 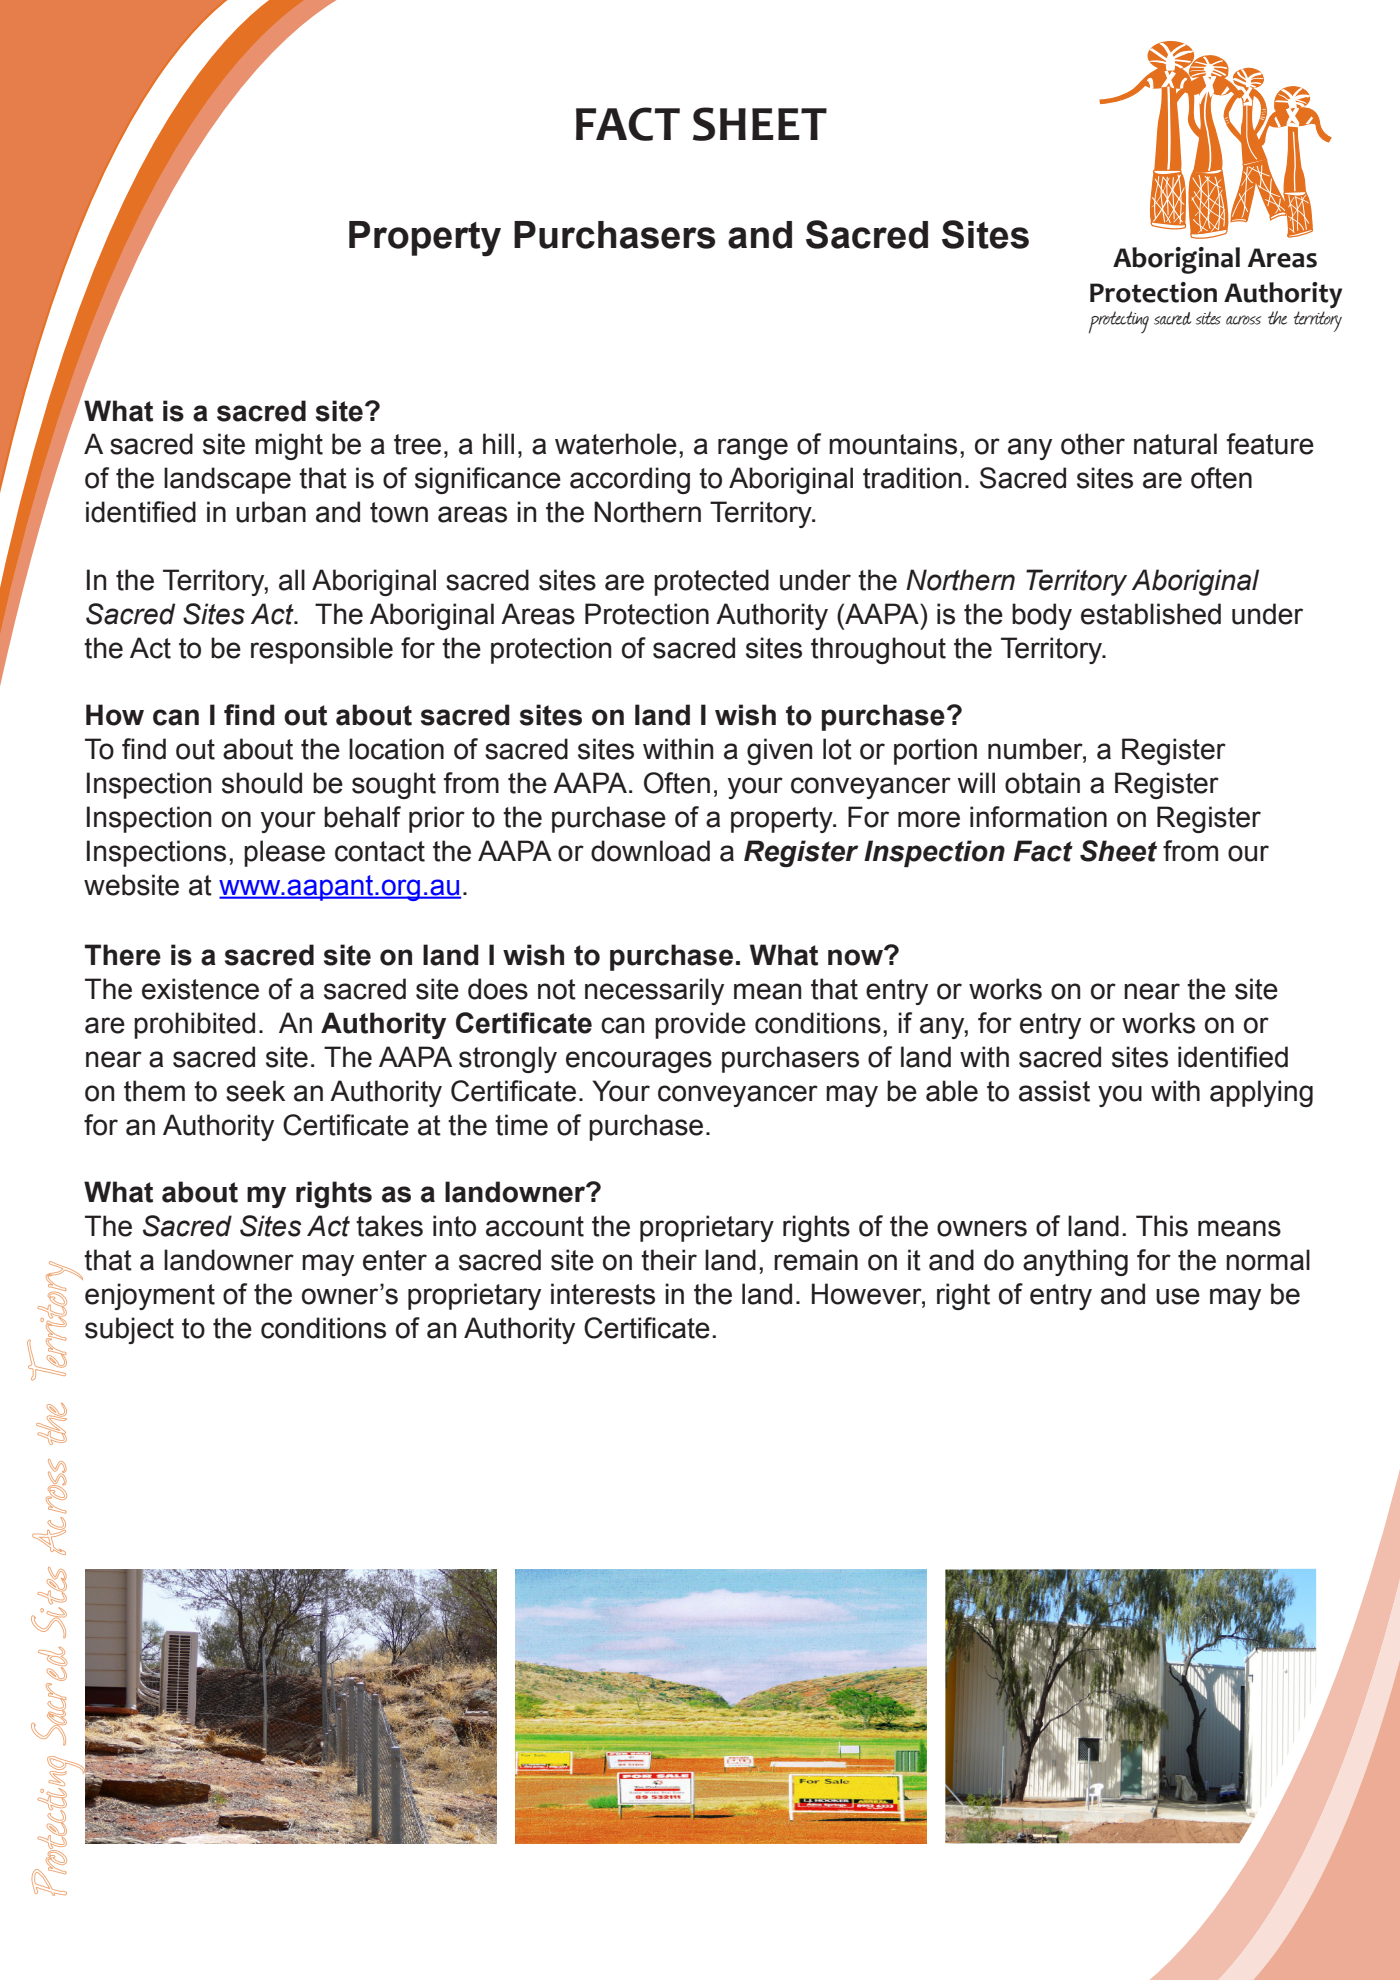 What do you see at coordinates (150, 1296) in the screenshot?
I see `enjoyment` at bounding box center [150, 1296].
